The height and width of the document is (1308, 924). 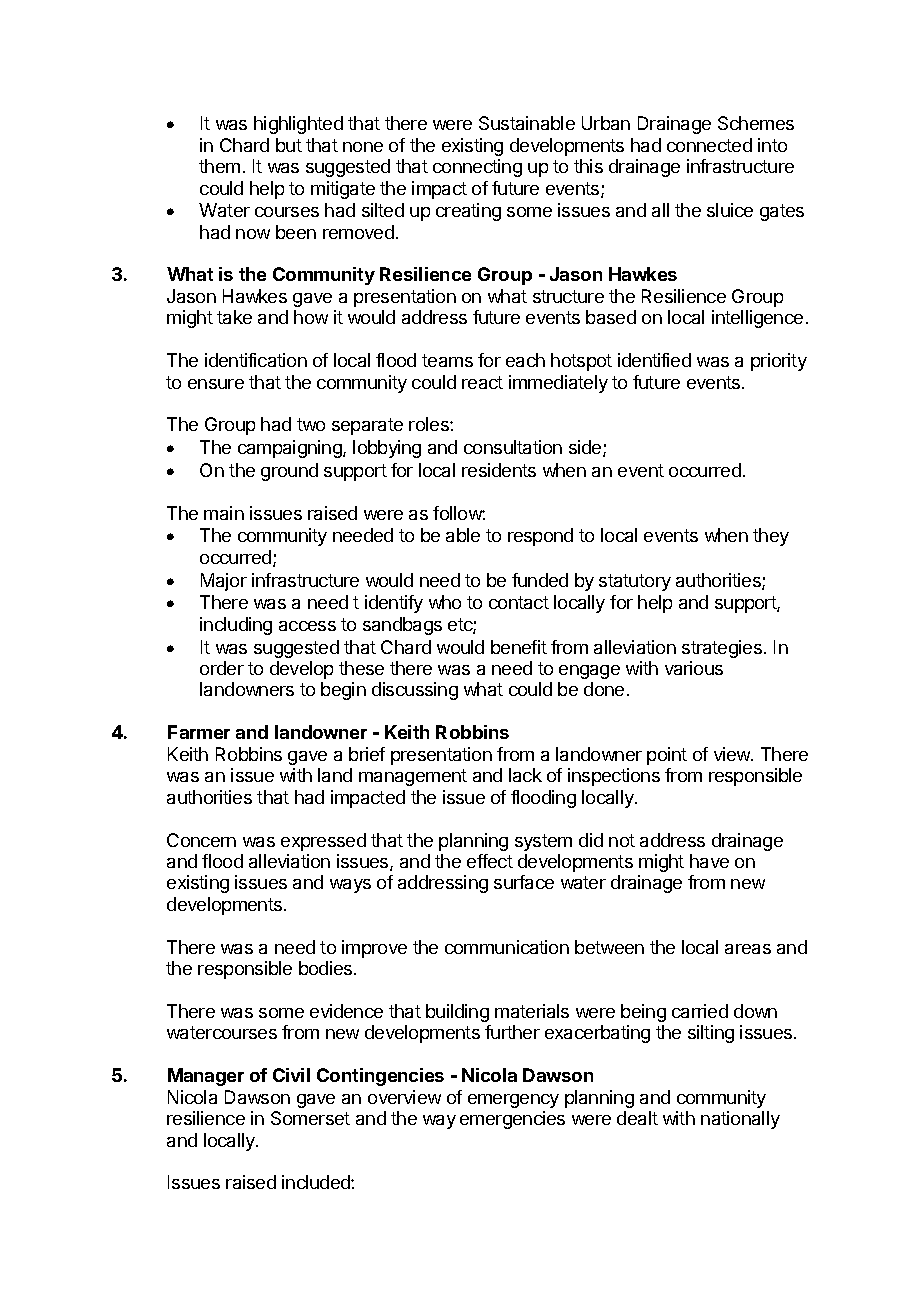 What do you see at coordinates (256, 360) in the document?
I see `identification` at bounding box center [256, 360].
